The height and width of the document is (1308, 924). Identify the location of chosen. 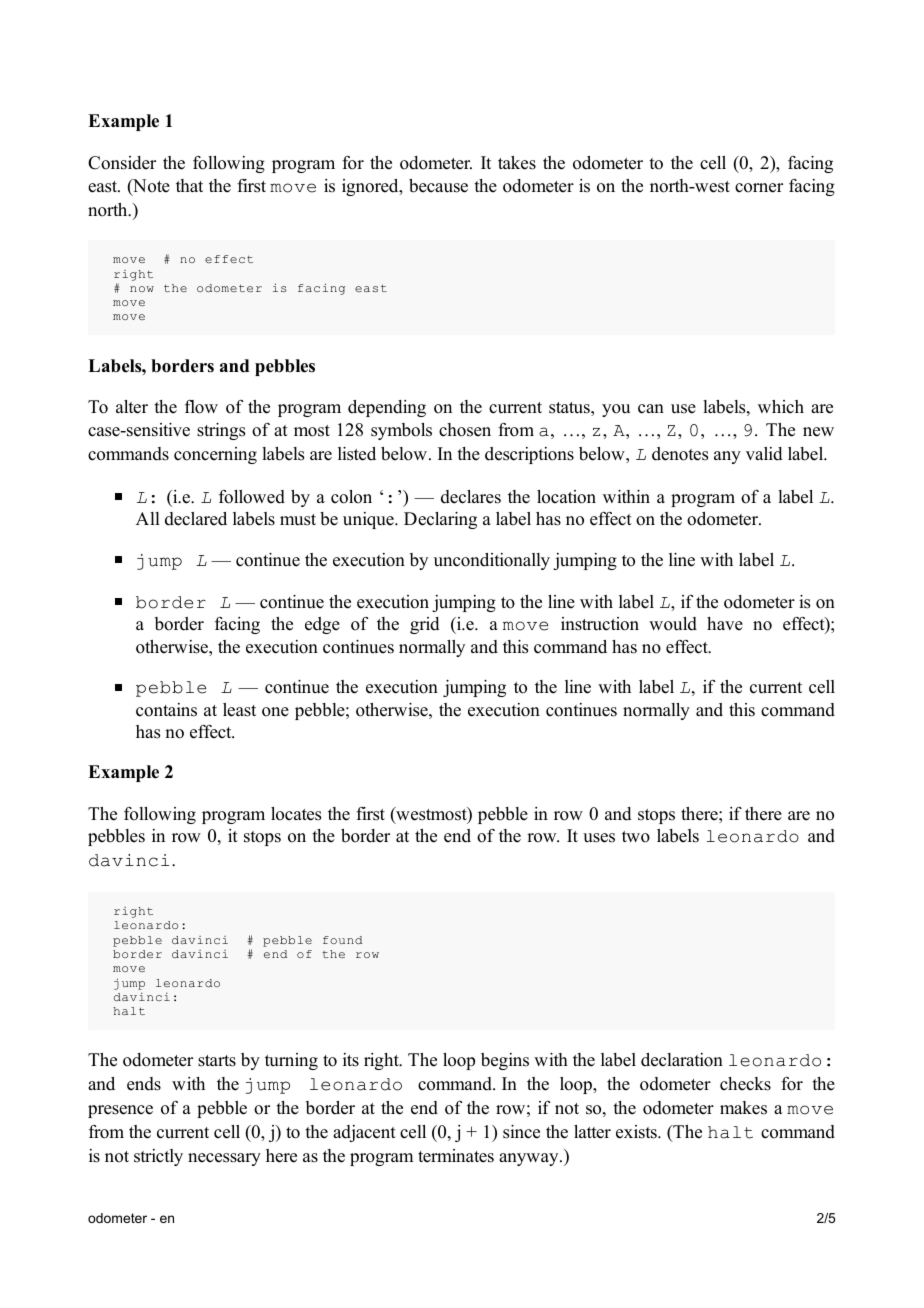
(465, 430).
